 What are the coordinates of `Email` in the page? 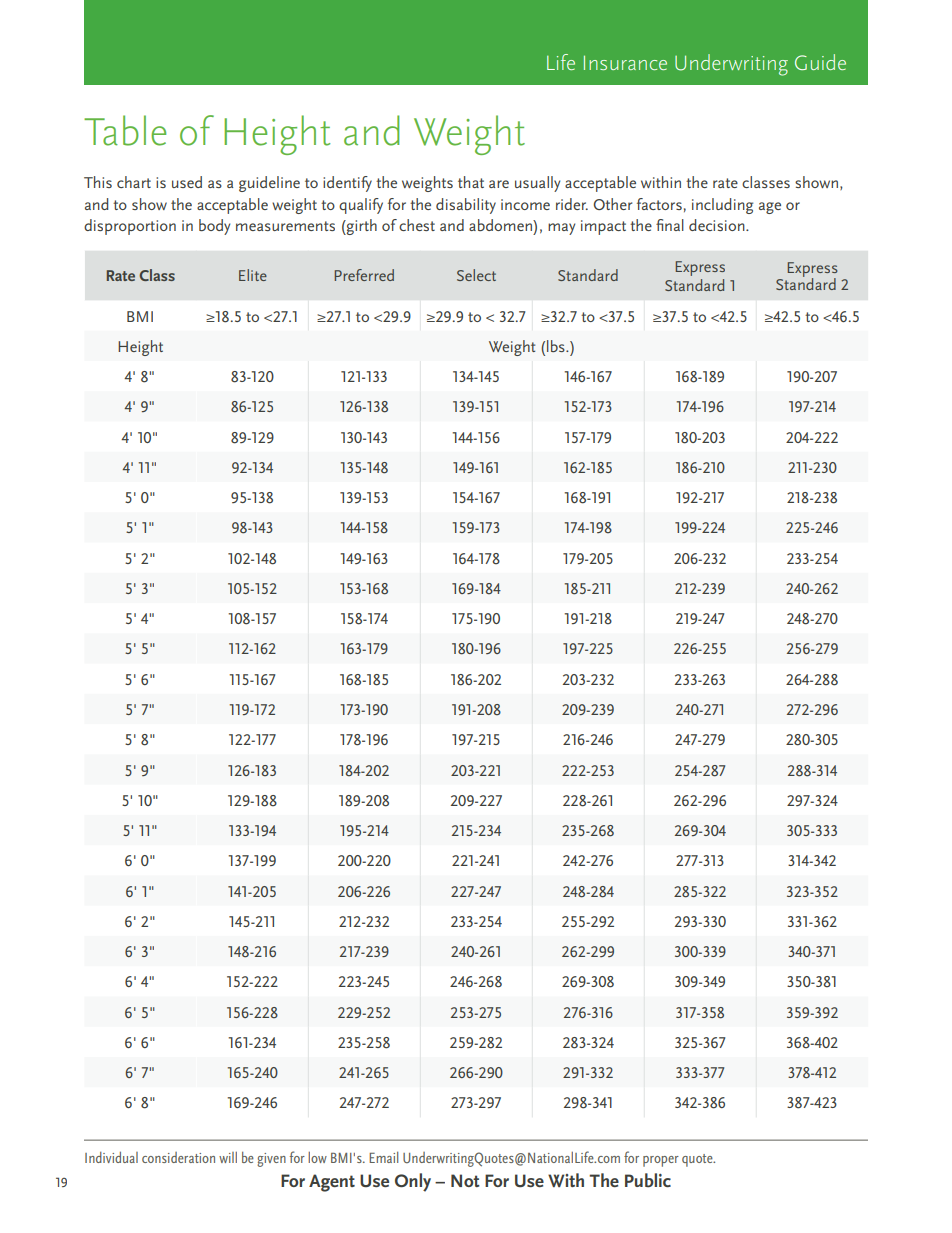 It's located at (383, 1157).
